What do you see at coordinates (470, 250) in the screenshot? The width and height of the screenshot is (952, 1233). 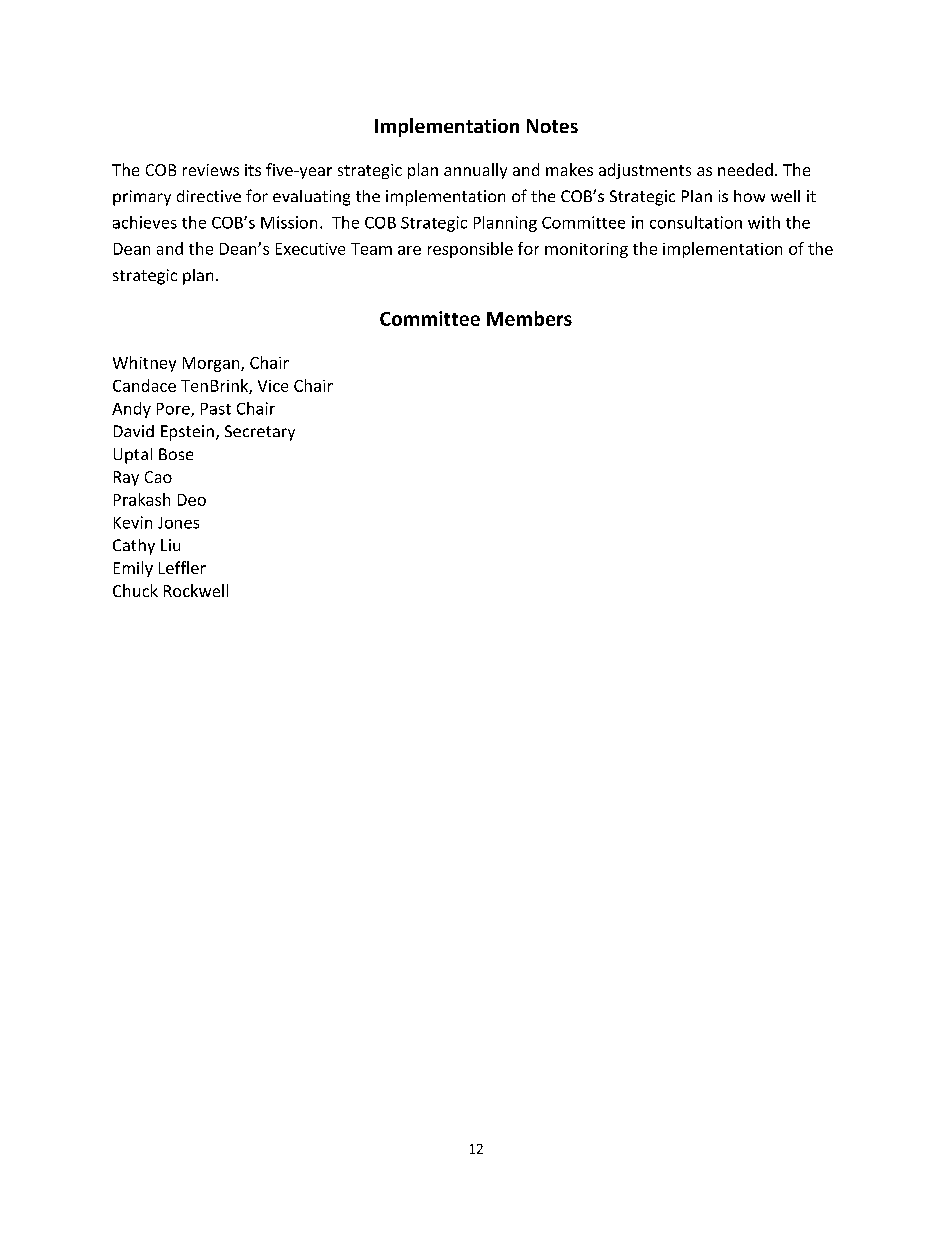 I see `responsible` at bounding box center [470, 250].
